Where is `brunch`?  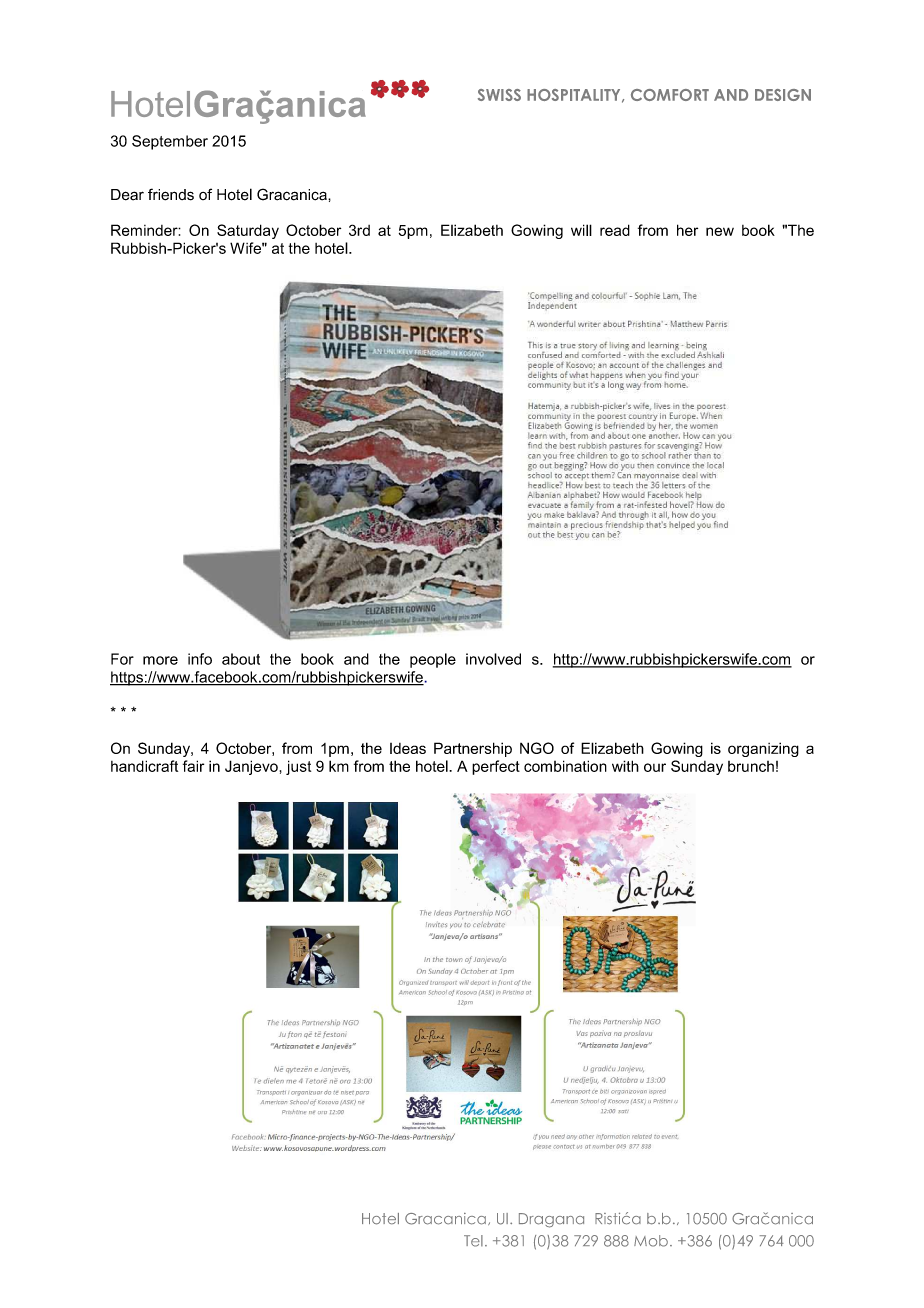 brunch is located at coordinates (751, 766).
